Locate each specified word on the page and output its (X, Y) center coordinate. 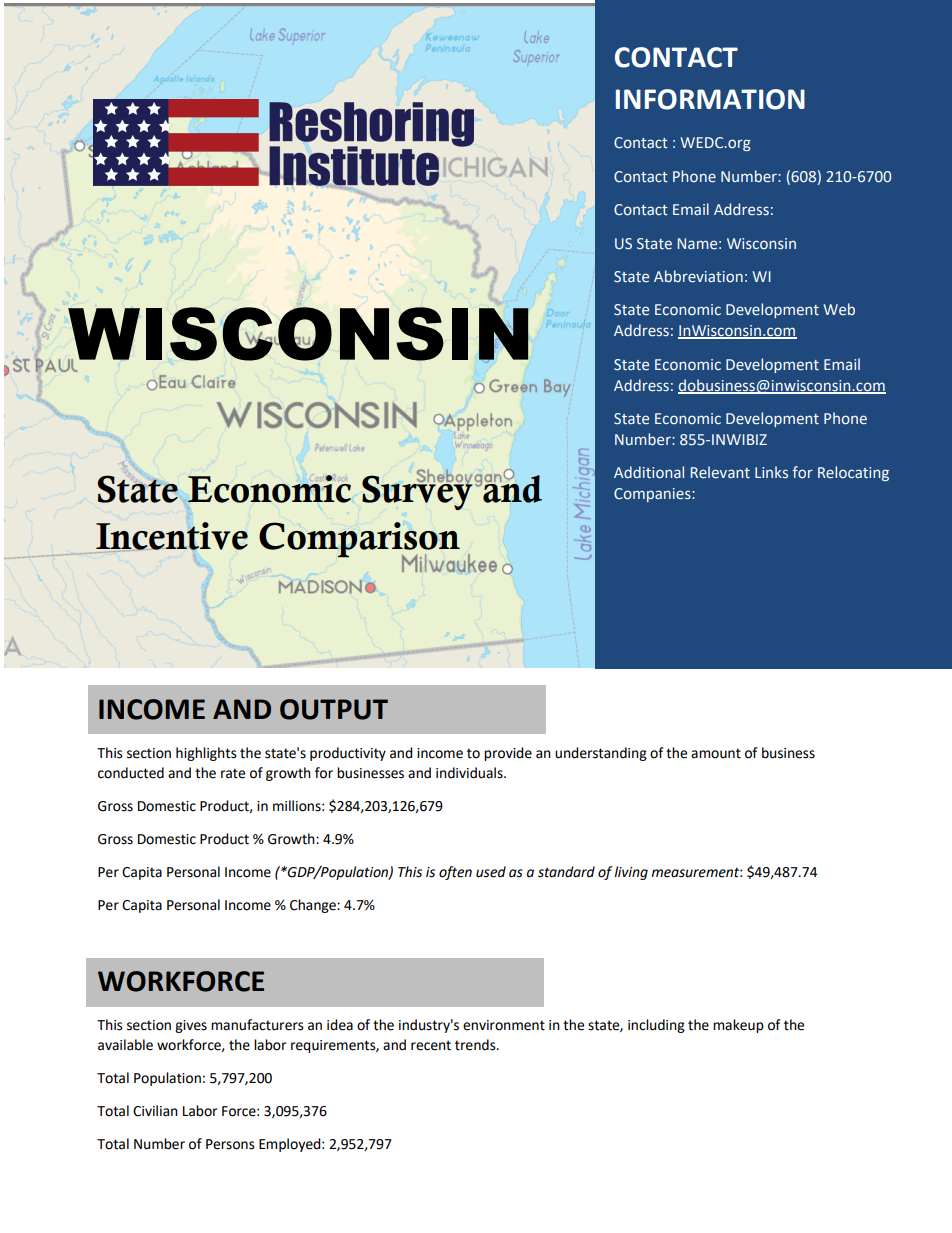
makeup (738, 1026)
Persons (230, 1144)
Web (839, 309)
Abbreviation (698, 276)
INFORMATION (710, 99)
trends (476, 1045)
